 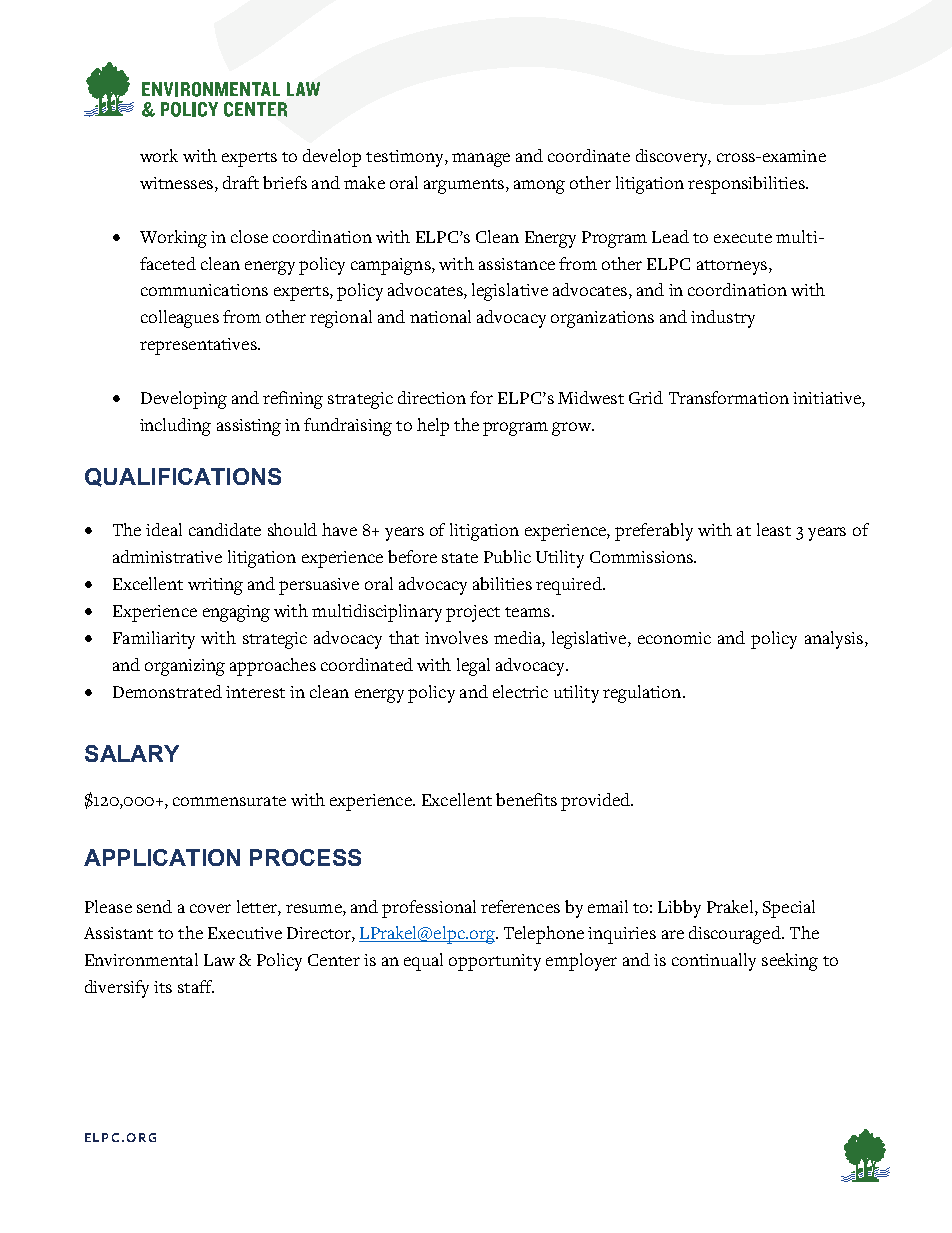 I want to click on witnesses, so click(x=178, y=183).
